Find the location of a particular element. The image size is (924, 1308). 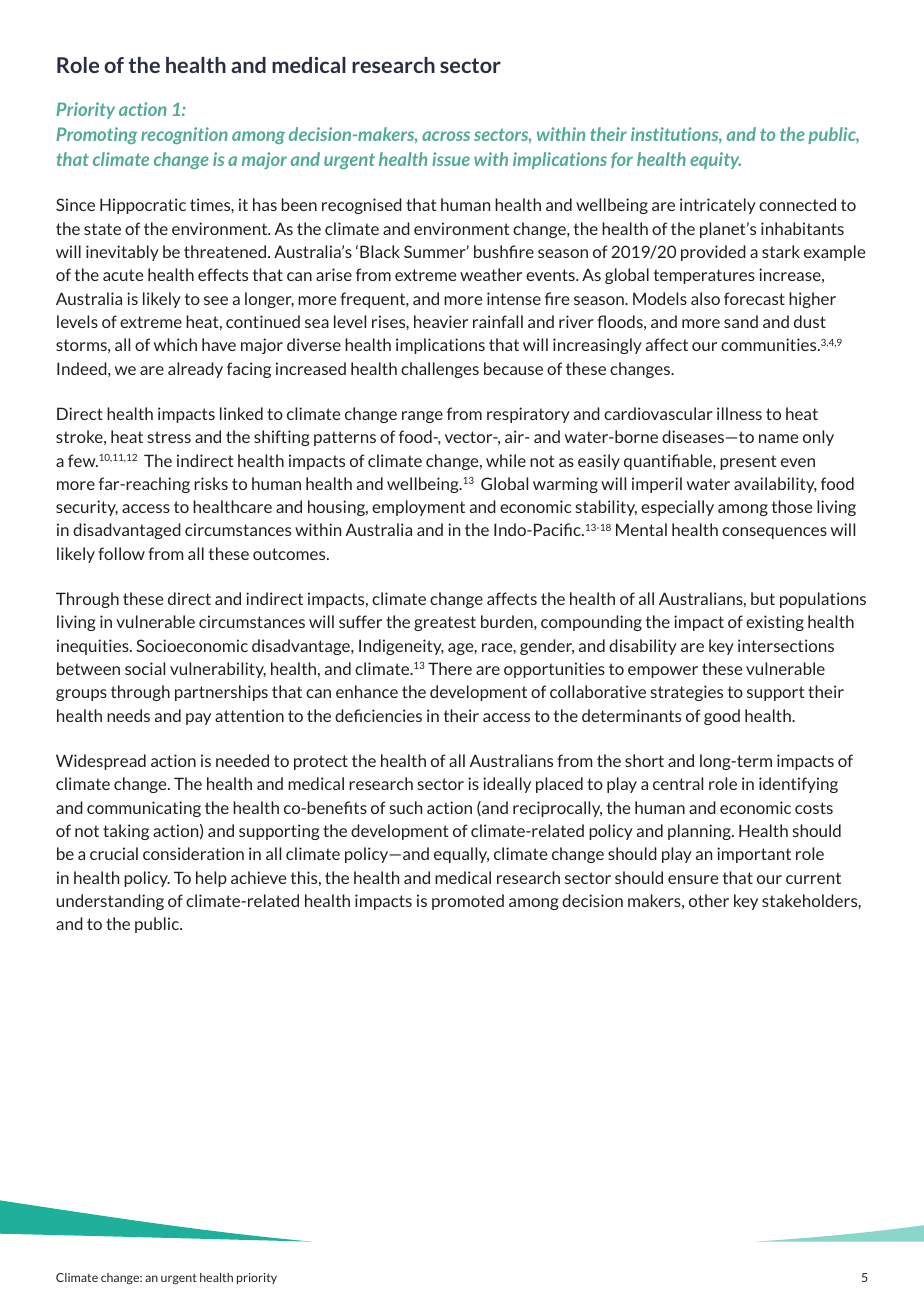

needs is located at coordinates (128, 715).
